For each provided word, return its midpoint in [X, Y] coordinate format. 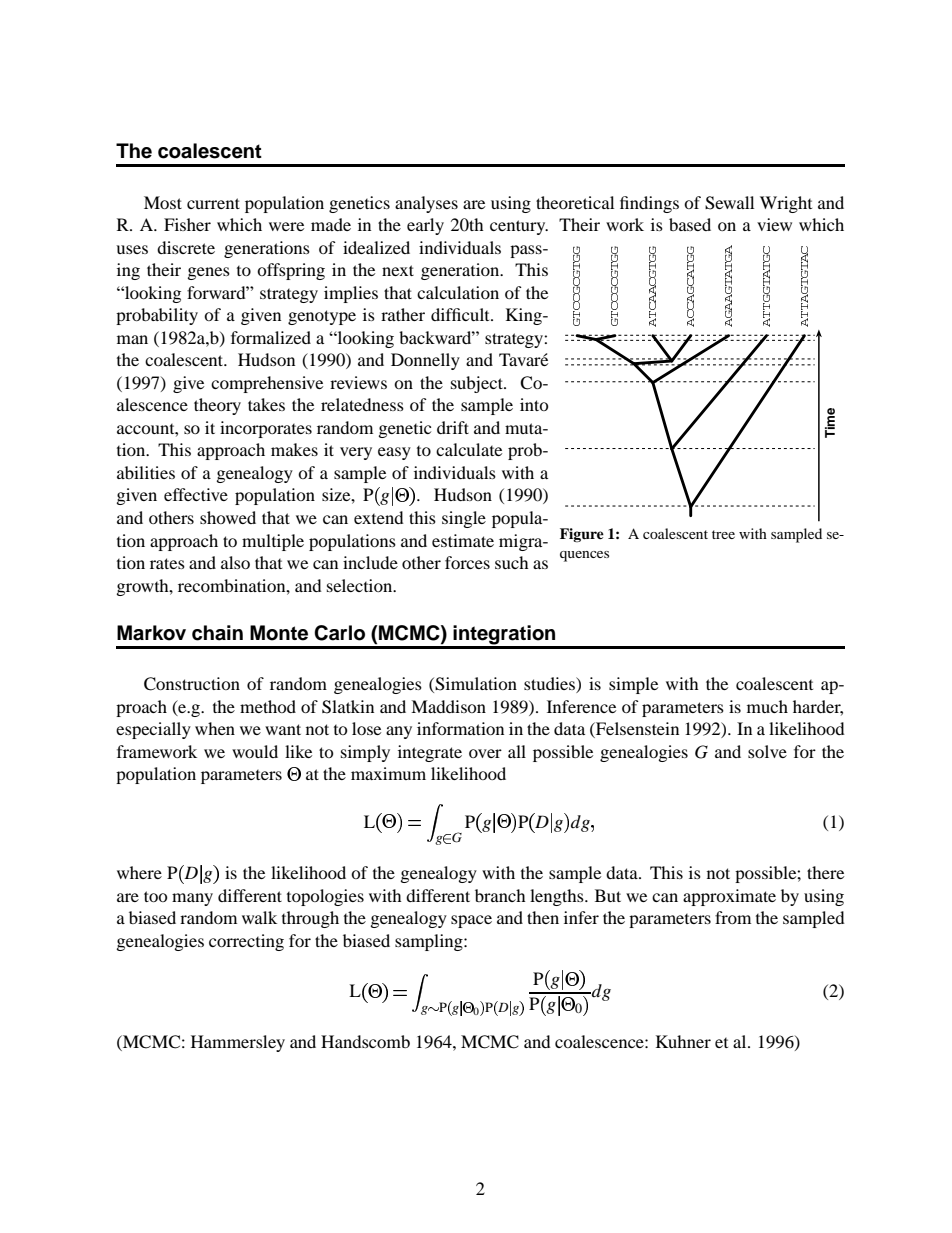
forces [467, 562]
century [519, 227]
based [690, 224]
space [471, 921]
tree [723, 534]
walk [259, 917]
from [733, 917]
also [235, 562]
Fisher [187, 224]
